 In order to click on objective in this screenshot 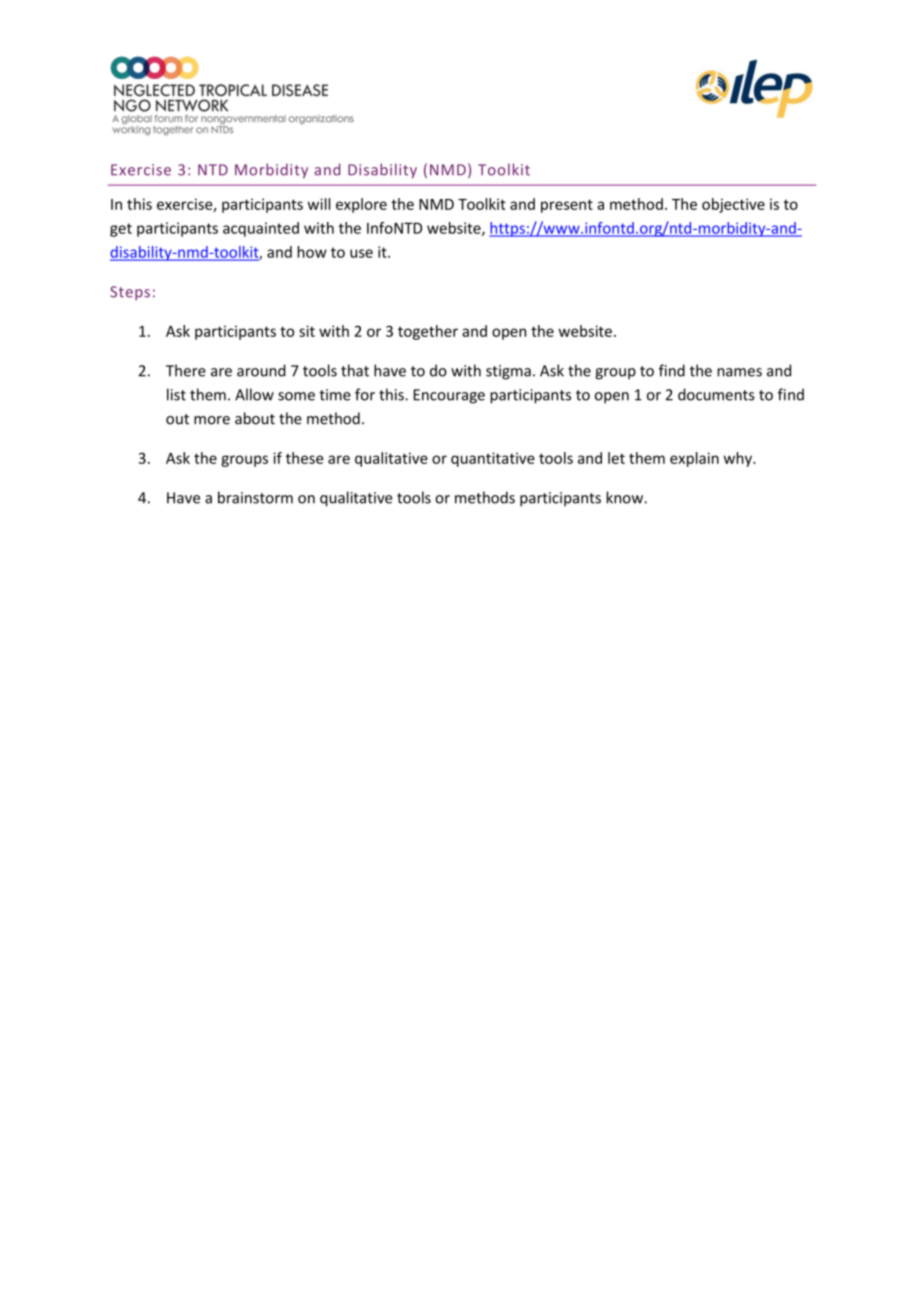, I will do `click(733, 205)`.
